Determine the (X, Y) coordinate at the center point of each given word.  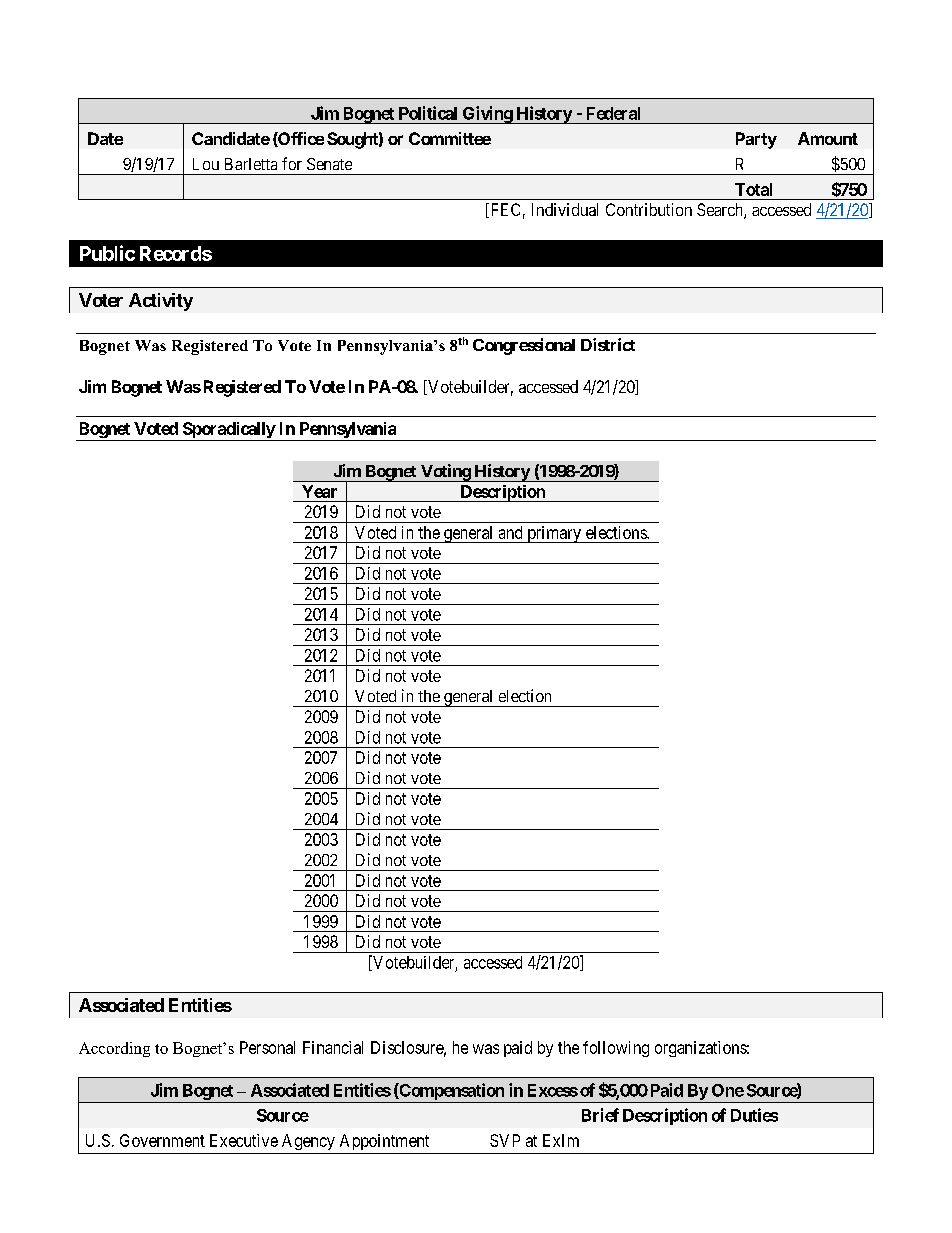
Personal (267, 1047)
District (608, 344)
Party (756, 140)
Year (319, 491)
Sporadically (228, 431)
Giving (487, 115)
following (616, 1049)
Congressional (524, 346)
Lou (206, 164)
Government (162, 1140)
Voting (445, 473)
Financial (333, 1047)
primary (554, 534)
